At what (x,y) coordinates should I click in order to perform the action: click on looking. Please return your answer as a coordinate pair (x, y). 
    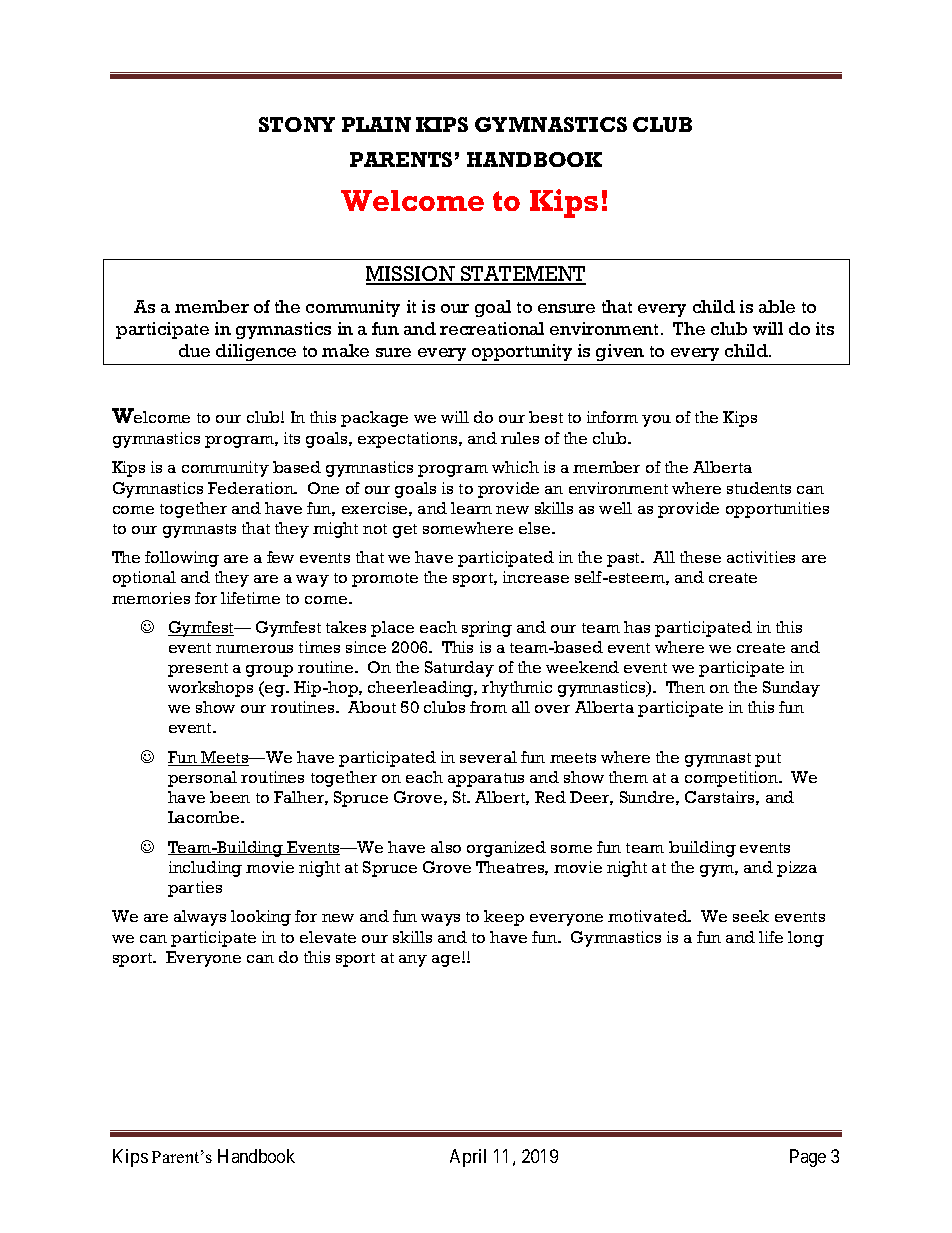
    Looking at the image, I should click on (261, 918).
